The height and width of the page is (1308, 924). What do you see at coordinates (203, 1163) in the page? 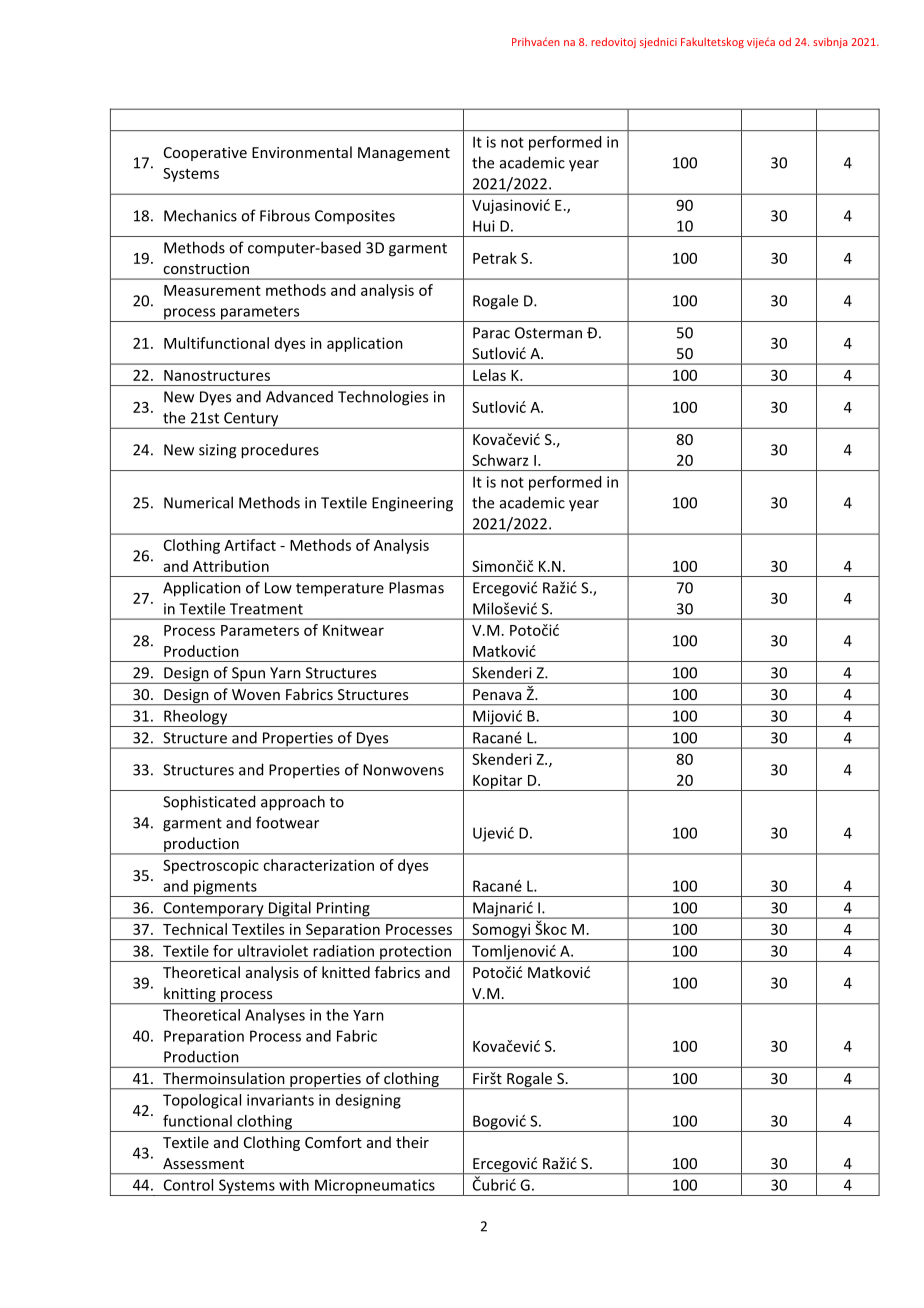
I see `Assessment` at bounding box center [203, 1163].
